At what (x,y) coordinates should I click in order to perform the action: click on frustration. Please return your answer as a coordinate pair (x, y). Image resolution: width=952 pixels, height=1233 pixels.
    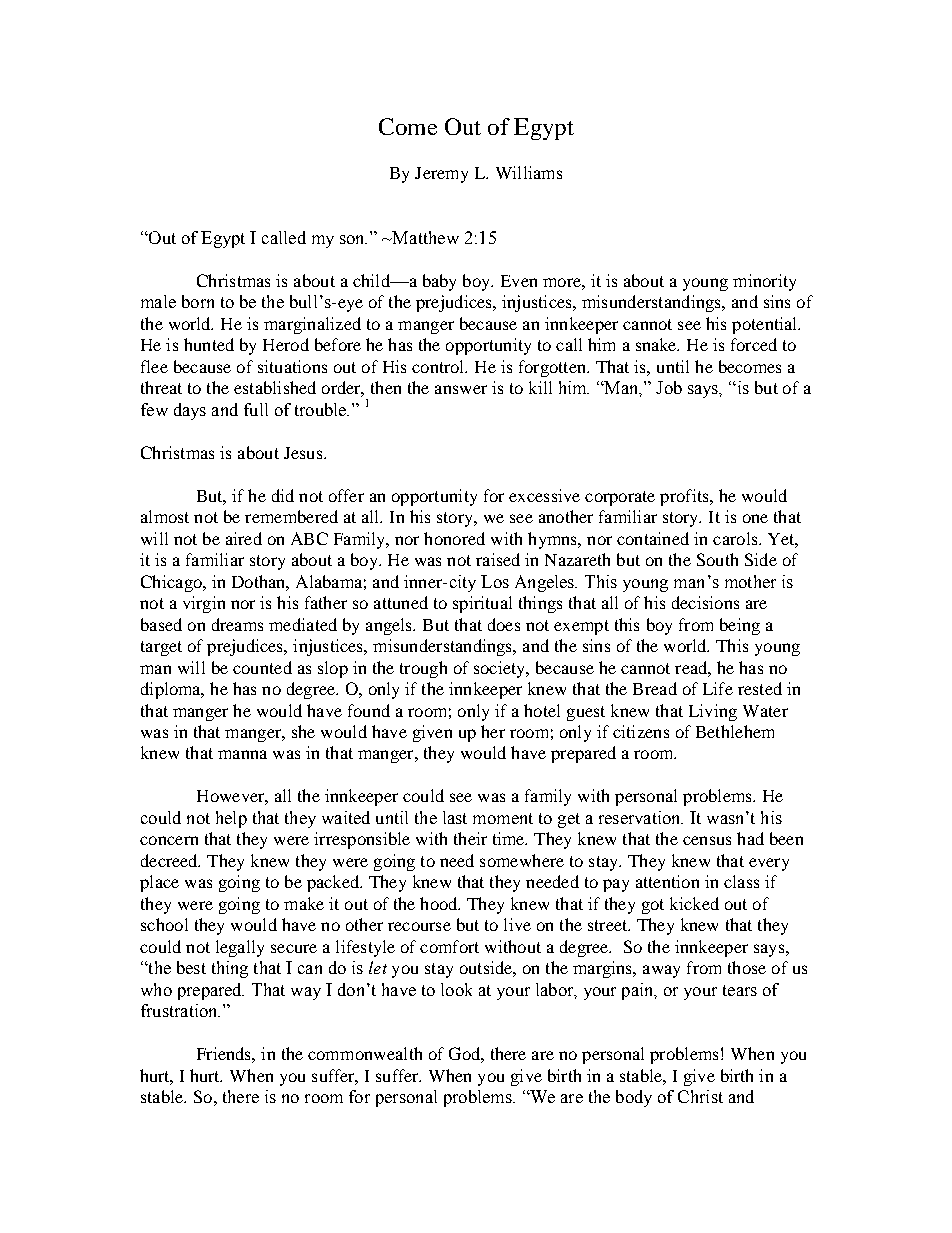
    Looking at the image, I should click on (180, 1010).
